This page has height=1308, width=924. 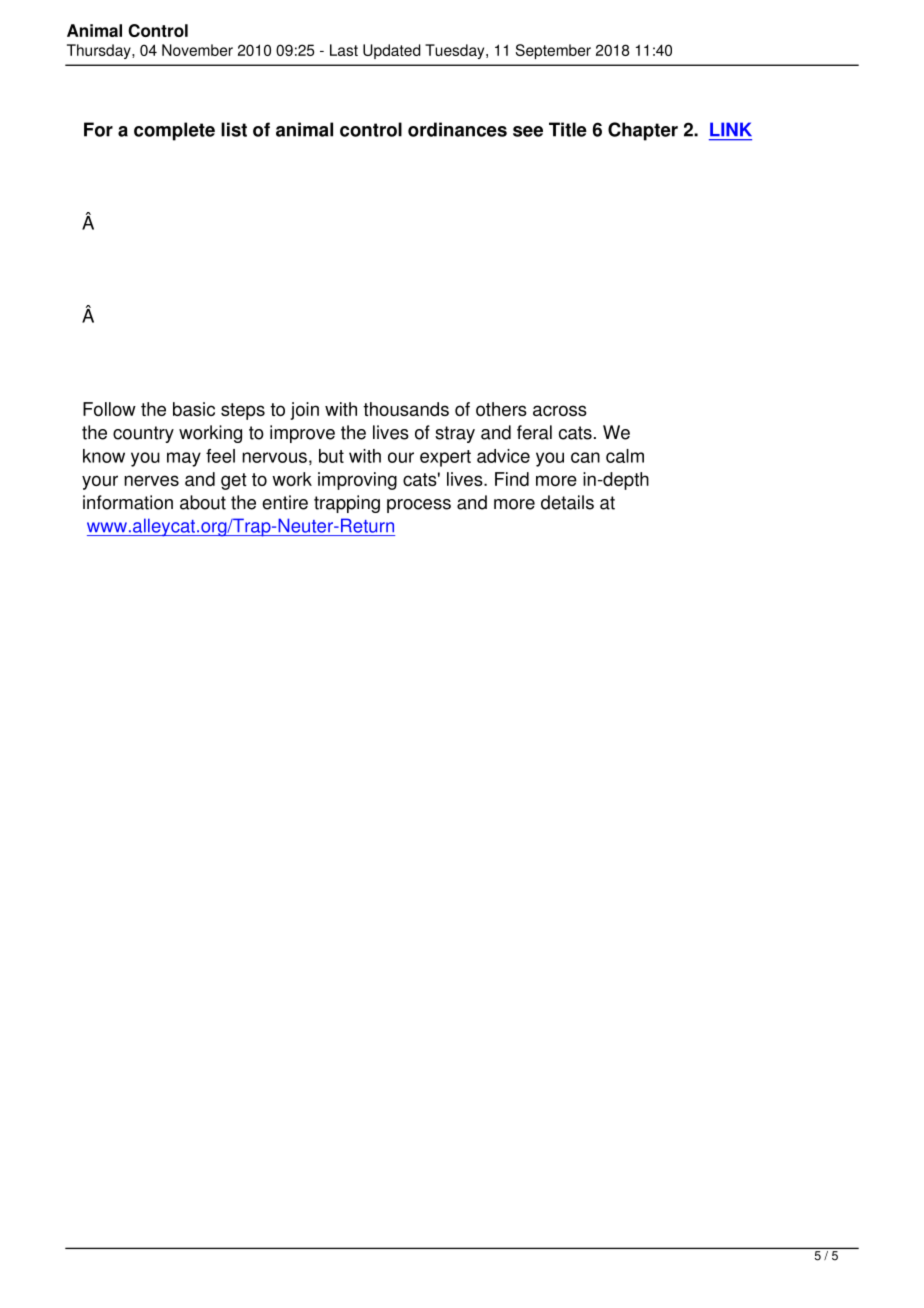 What do you see at coordinates (568, 129) in the page?
I see `Title` at bounding box center [568, 129].
